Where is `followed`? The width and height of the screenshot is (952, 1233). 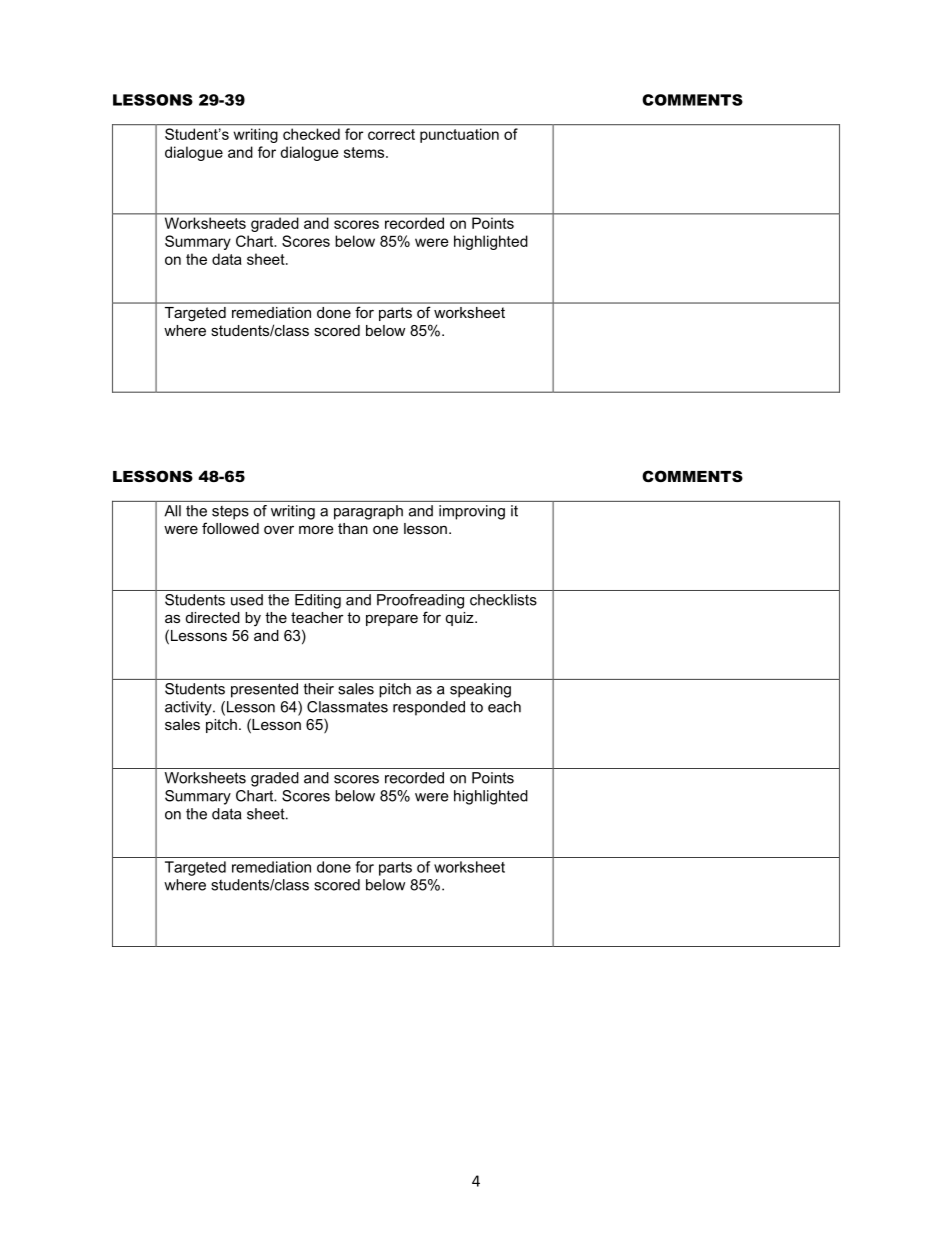 followed is located at coordinates (230, 528).
